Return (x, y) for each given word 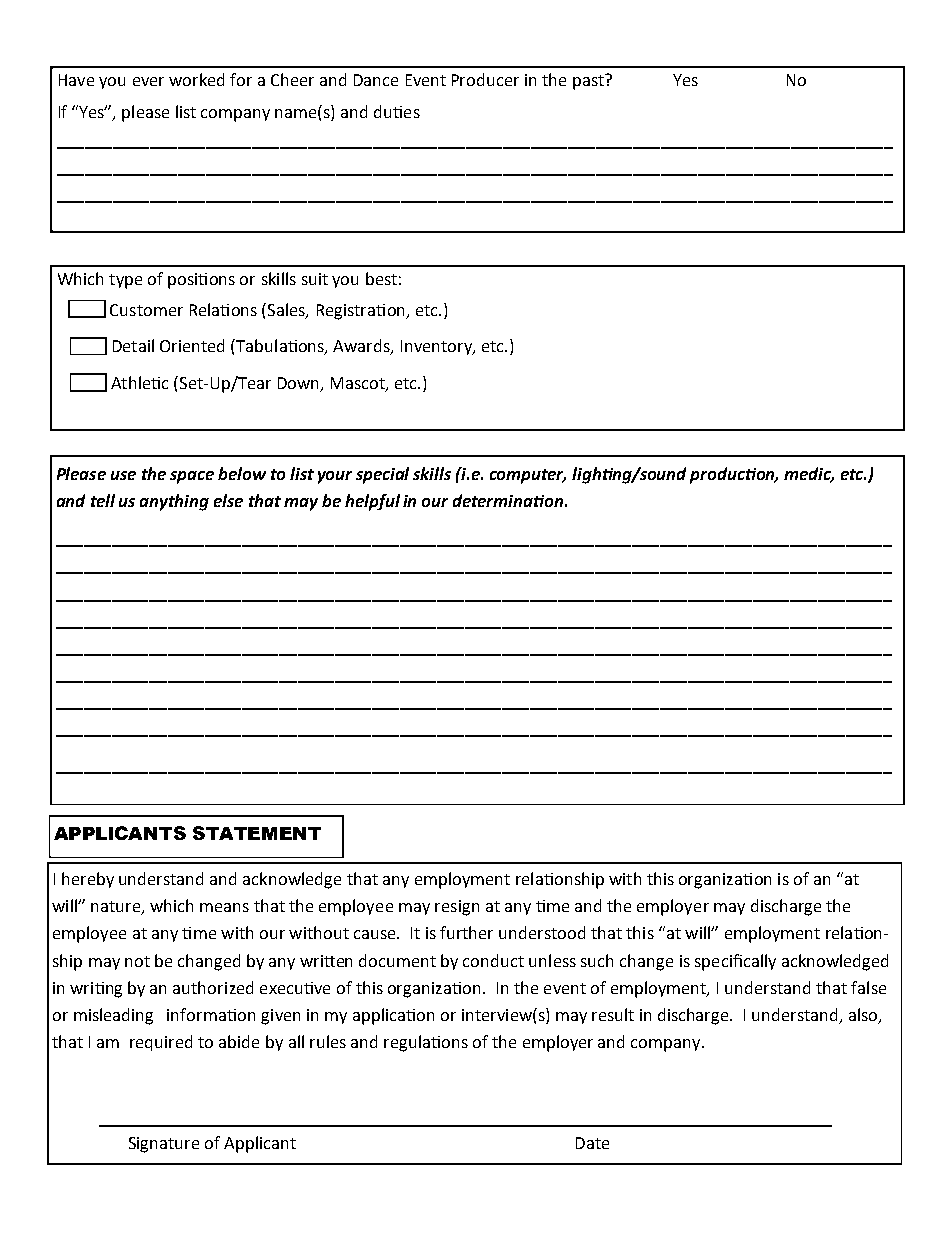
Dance (376, 80)
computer (528, 476)
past (589, 82)
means (224, 907)
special (382, 475)
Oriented (192, 345)
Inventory (438, 347)
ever (148, 81)
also (864, 1015)
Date (592, 1143)
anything (174, 502)
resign (457, 908)
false (868, 987)
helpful (372, 502)
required (161, 1043)
